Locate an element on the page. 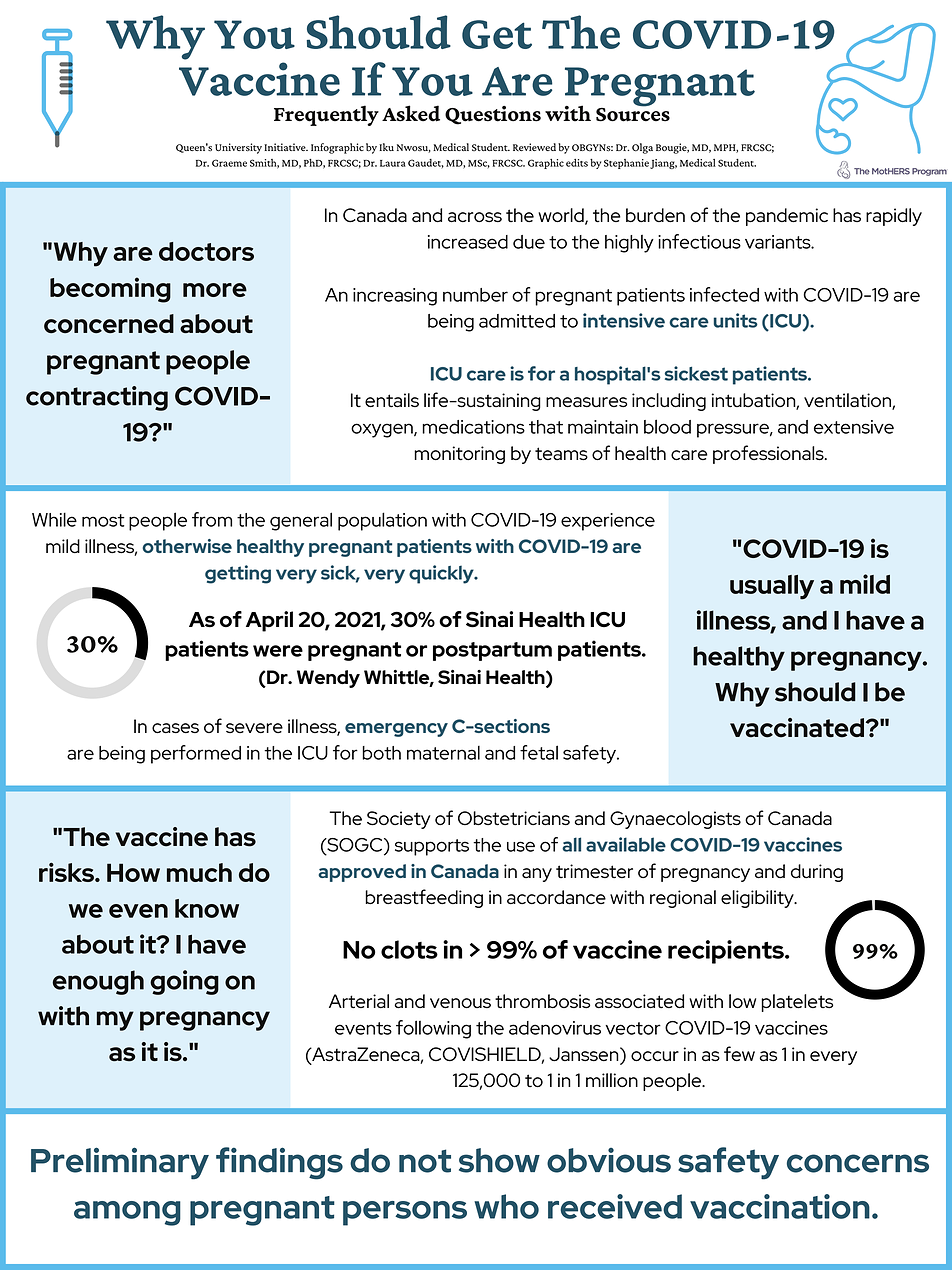  professionals is located at coordinates (769, 454).
